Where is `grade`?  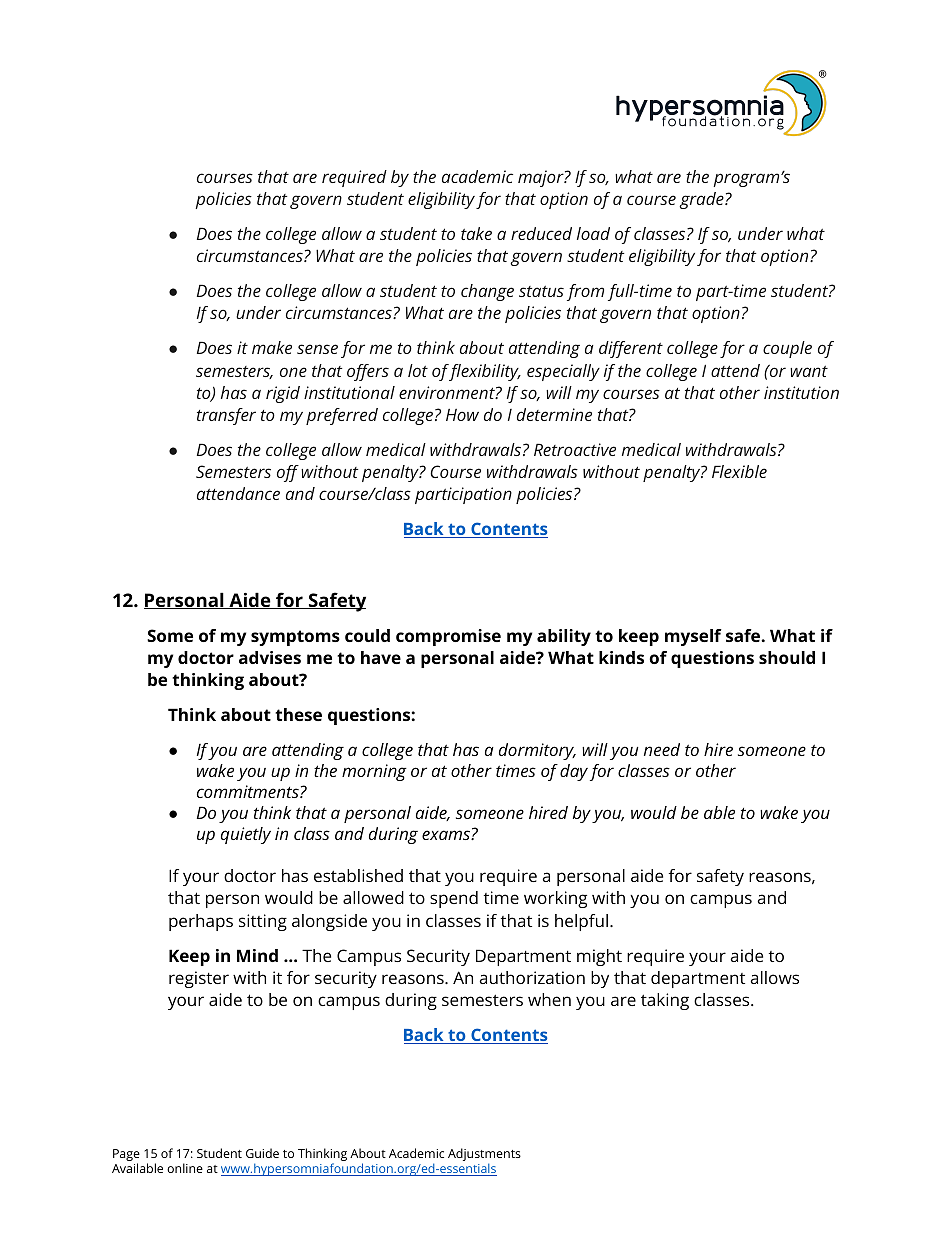
grade is located at coordinates (702, 200).
